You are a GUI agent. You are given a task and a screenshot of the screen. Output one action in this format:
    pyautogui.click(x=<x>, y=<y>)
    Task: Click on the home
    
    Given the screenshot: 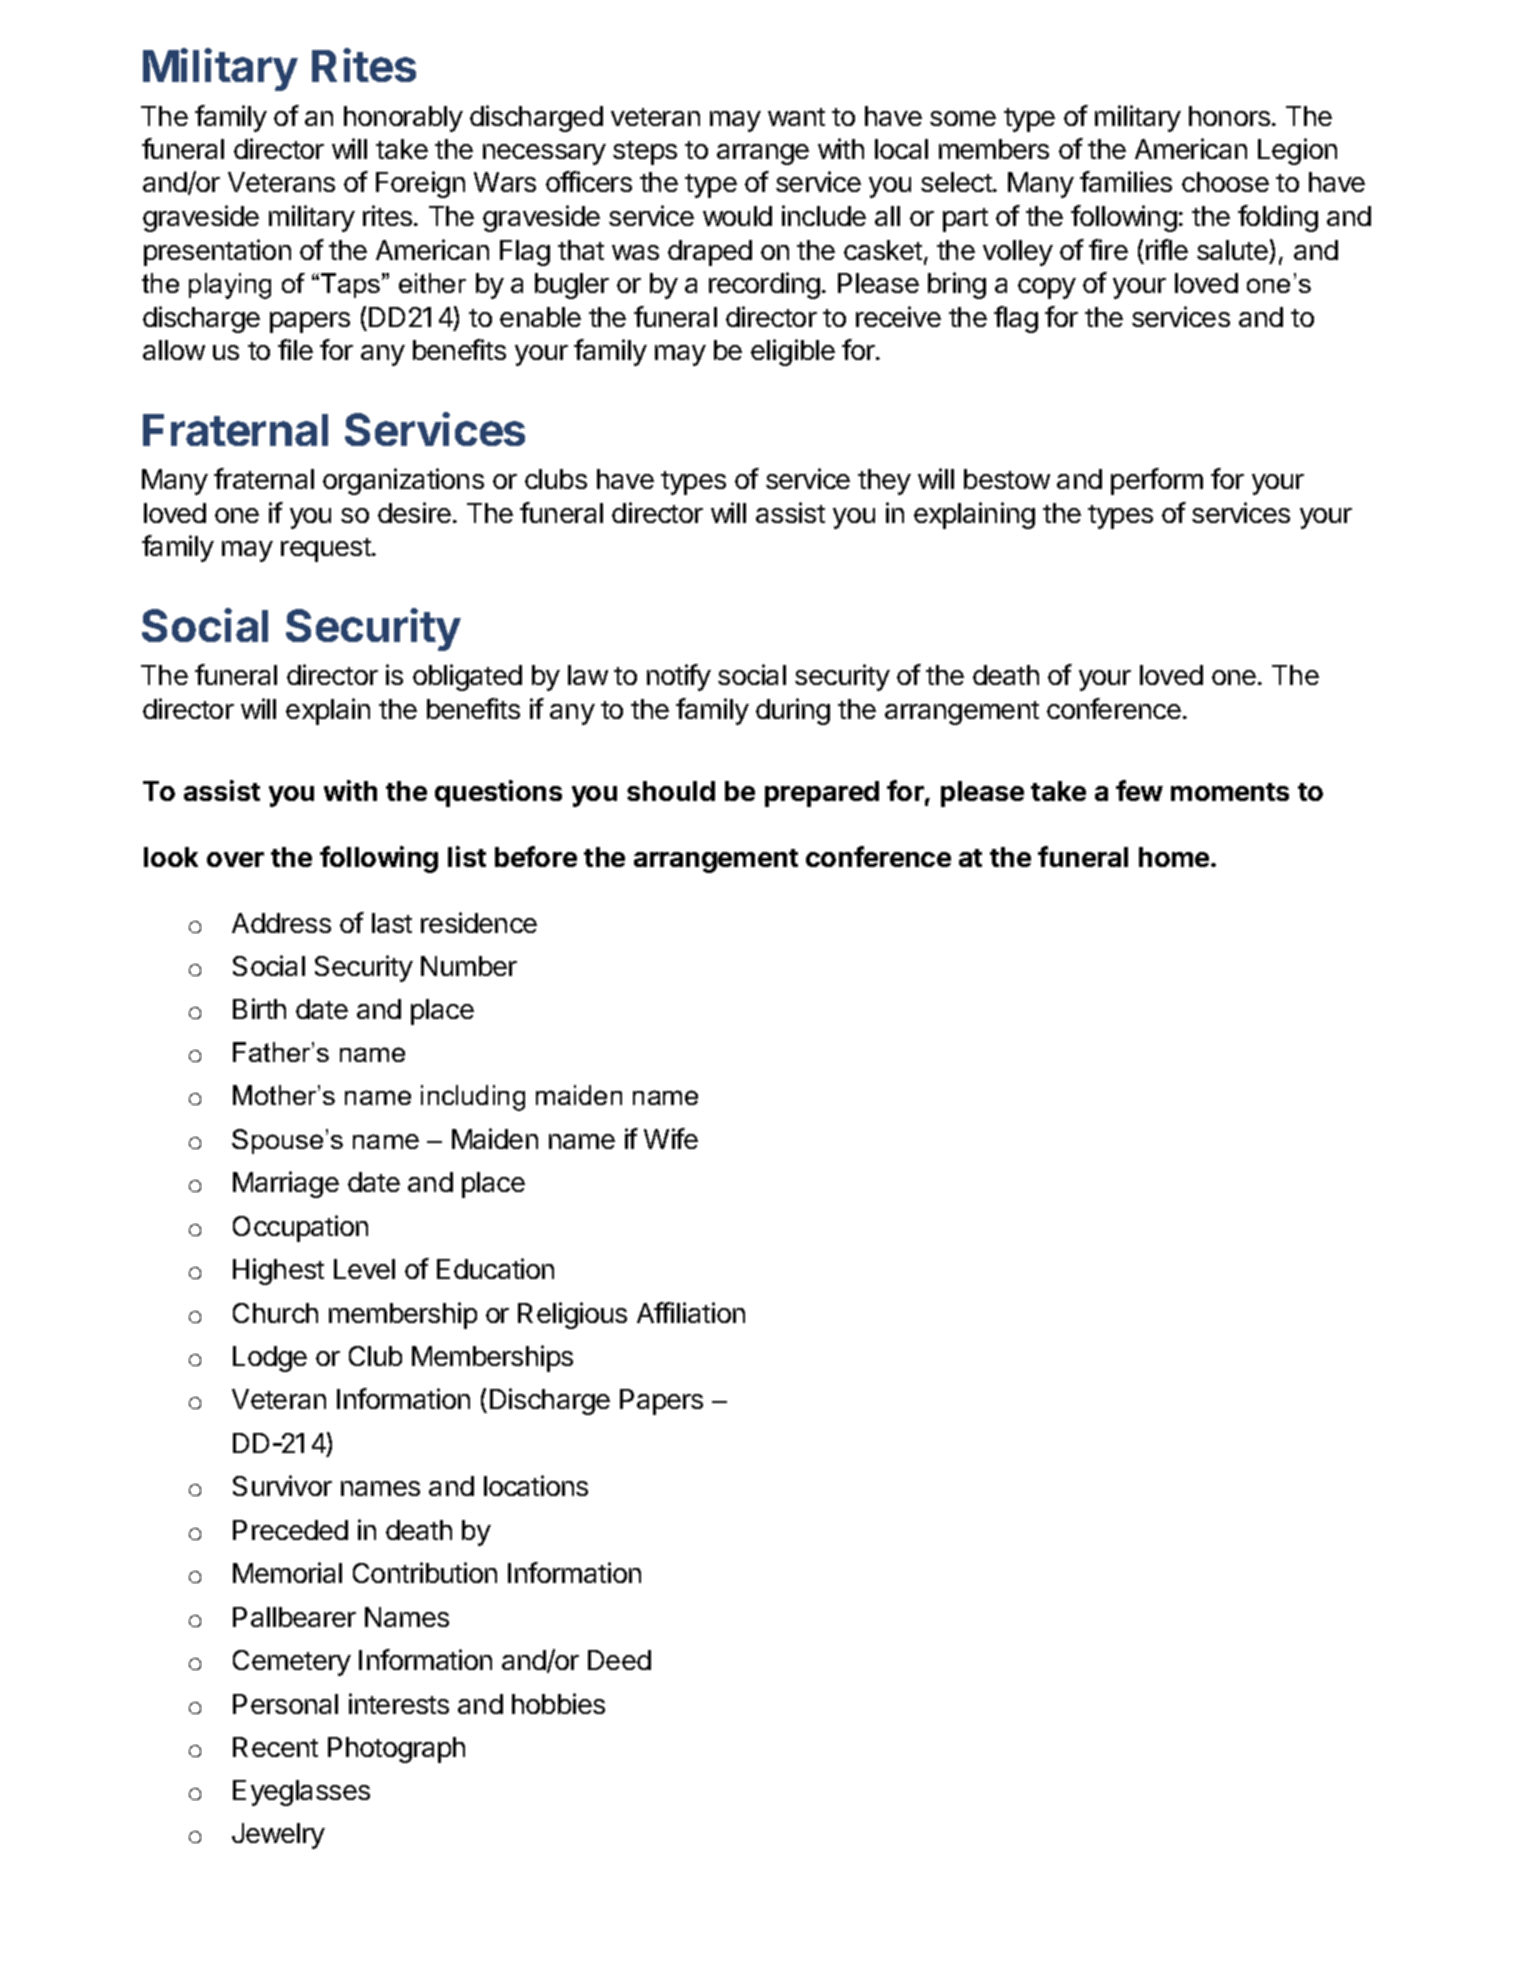 What is the action you would take?
    pyautogui.click(x=1175, y=857)
